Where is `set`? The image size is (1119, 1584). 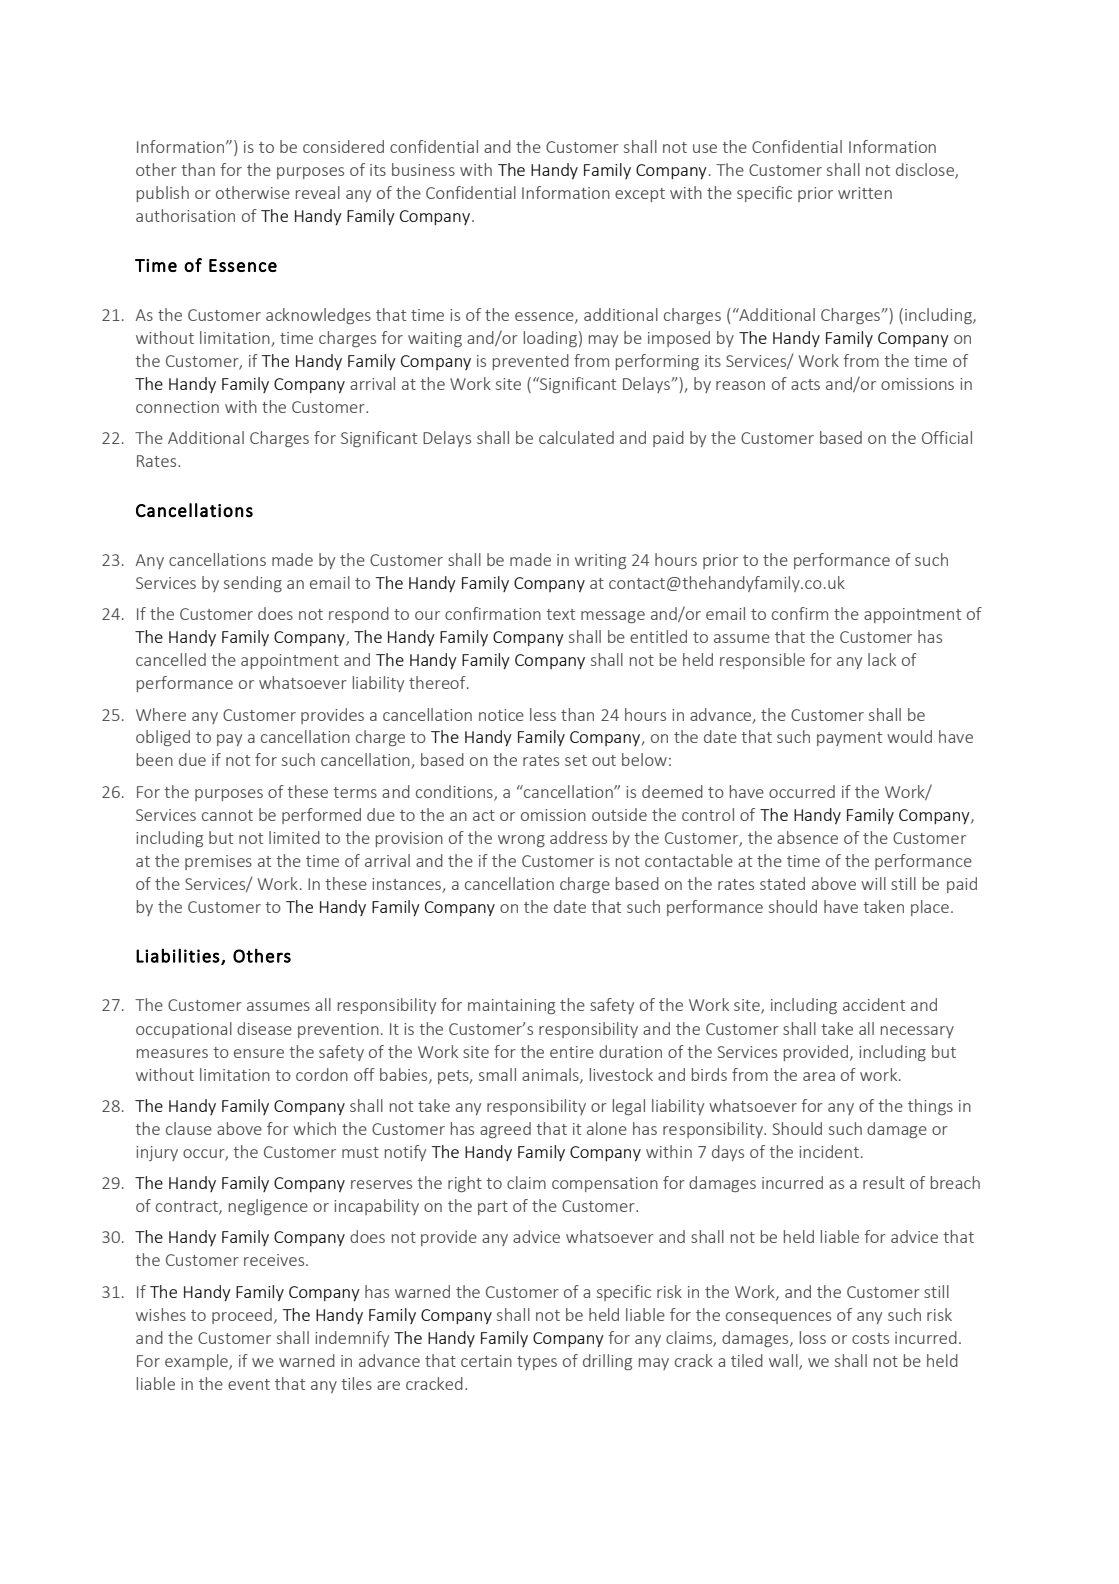
set is located at coordinates (576, 760).
